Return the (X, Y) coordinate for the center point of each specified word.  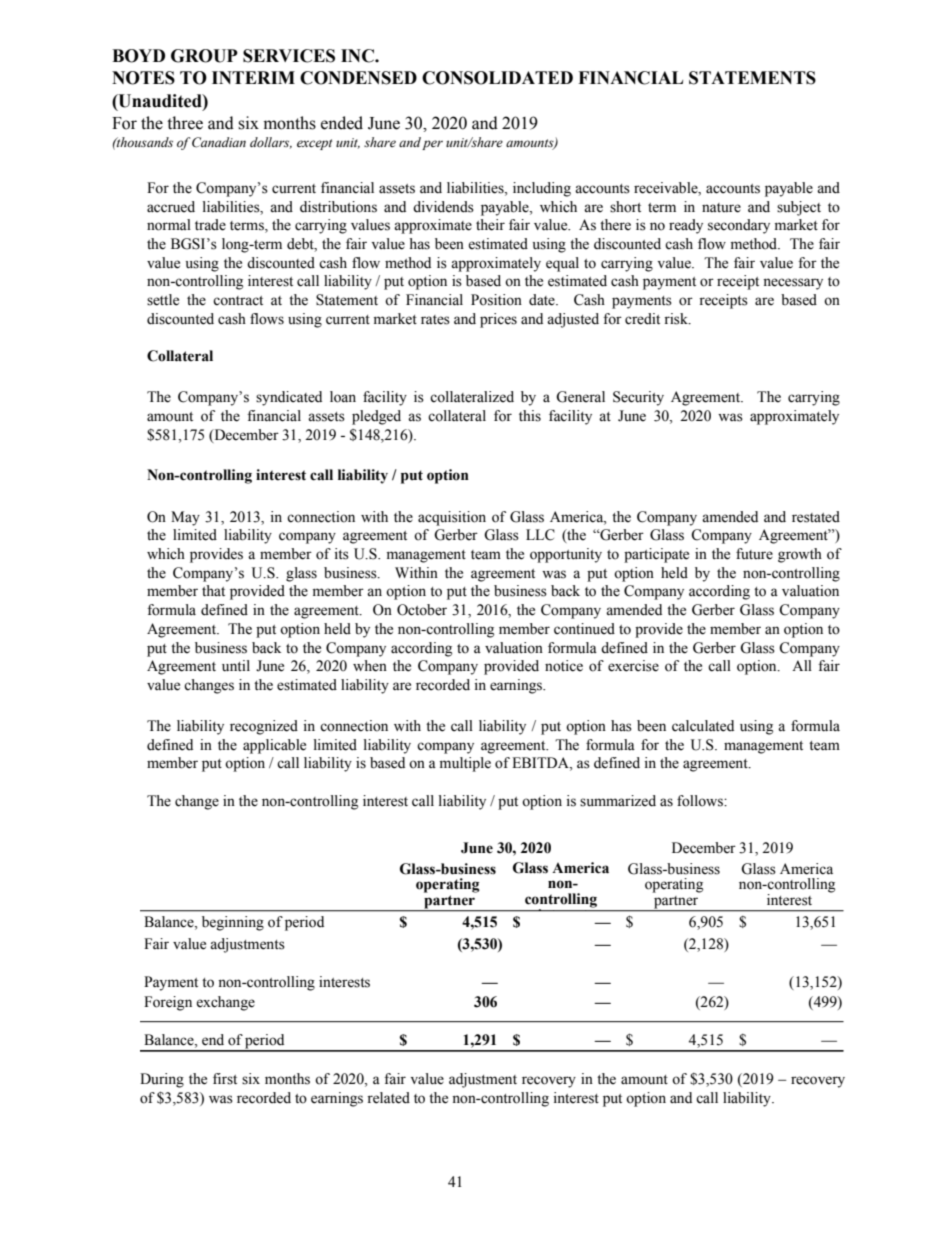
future (754, 554)
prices (498, 320)
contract (238, 301)
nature (721, 208)
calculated (703, 726)
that (213, 590)
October (422, 610)
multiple (465, 764)
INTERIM (253, 77)
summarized (618, 801)
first (225, 1079)
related (388, 1098)
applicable (274, 746)
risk (677, 319)
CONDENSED (358, 78)
